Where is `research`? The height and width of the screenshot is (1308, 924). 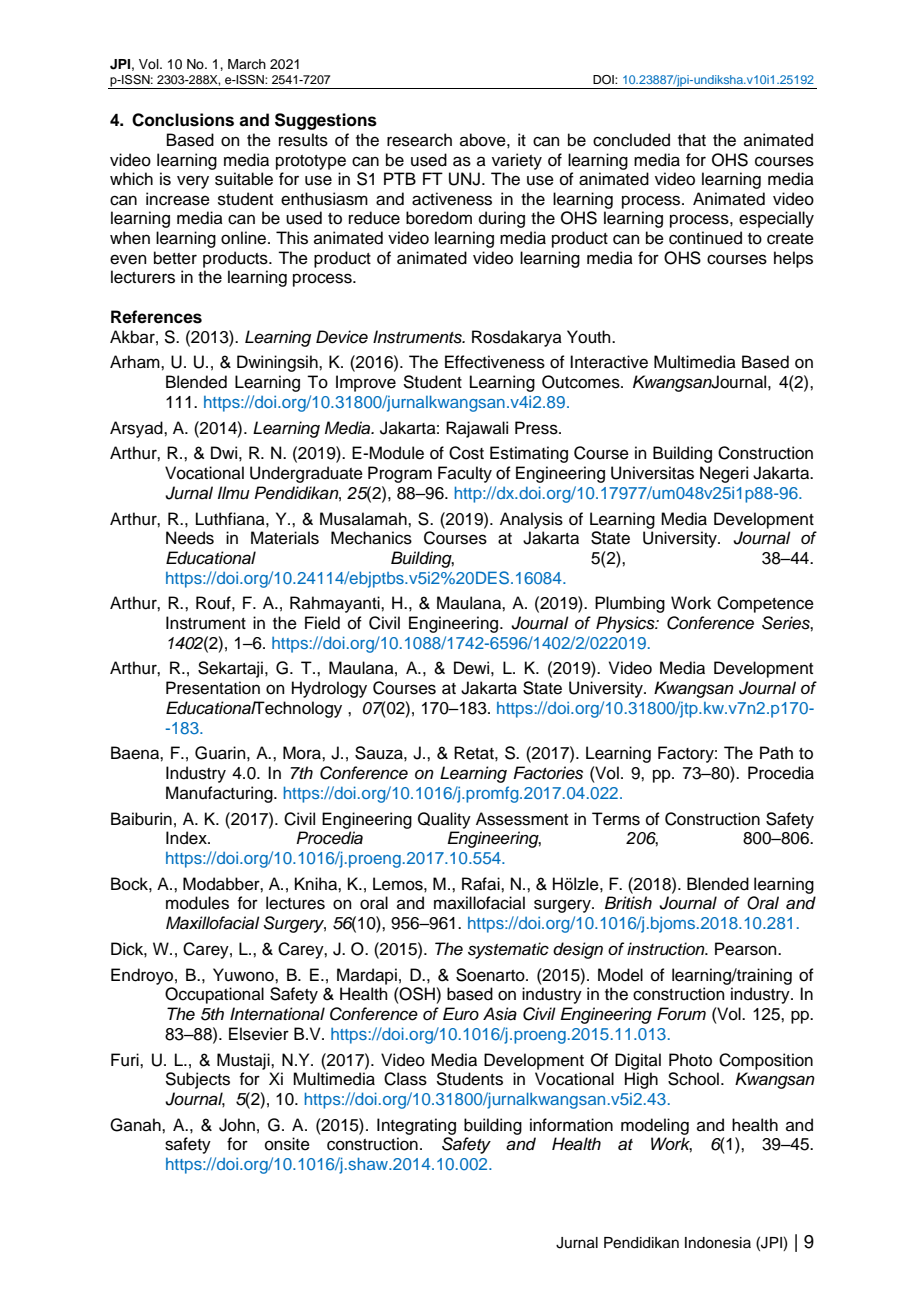
research is located at coordinates (419, 140).
